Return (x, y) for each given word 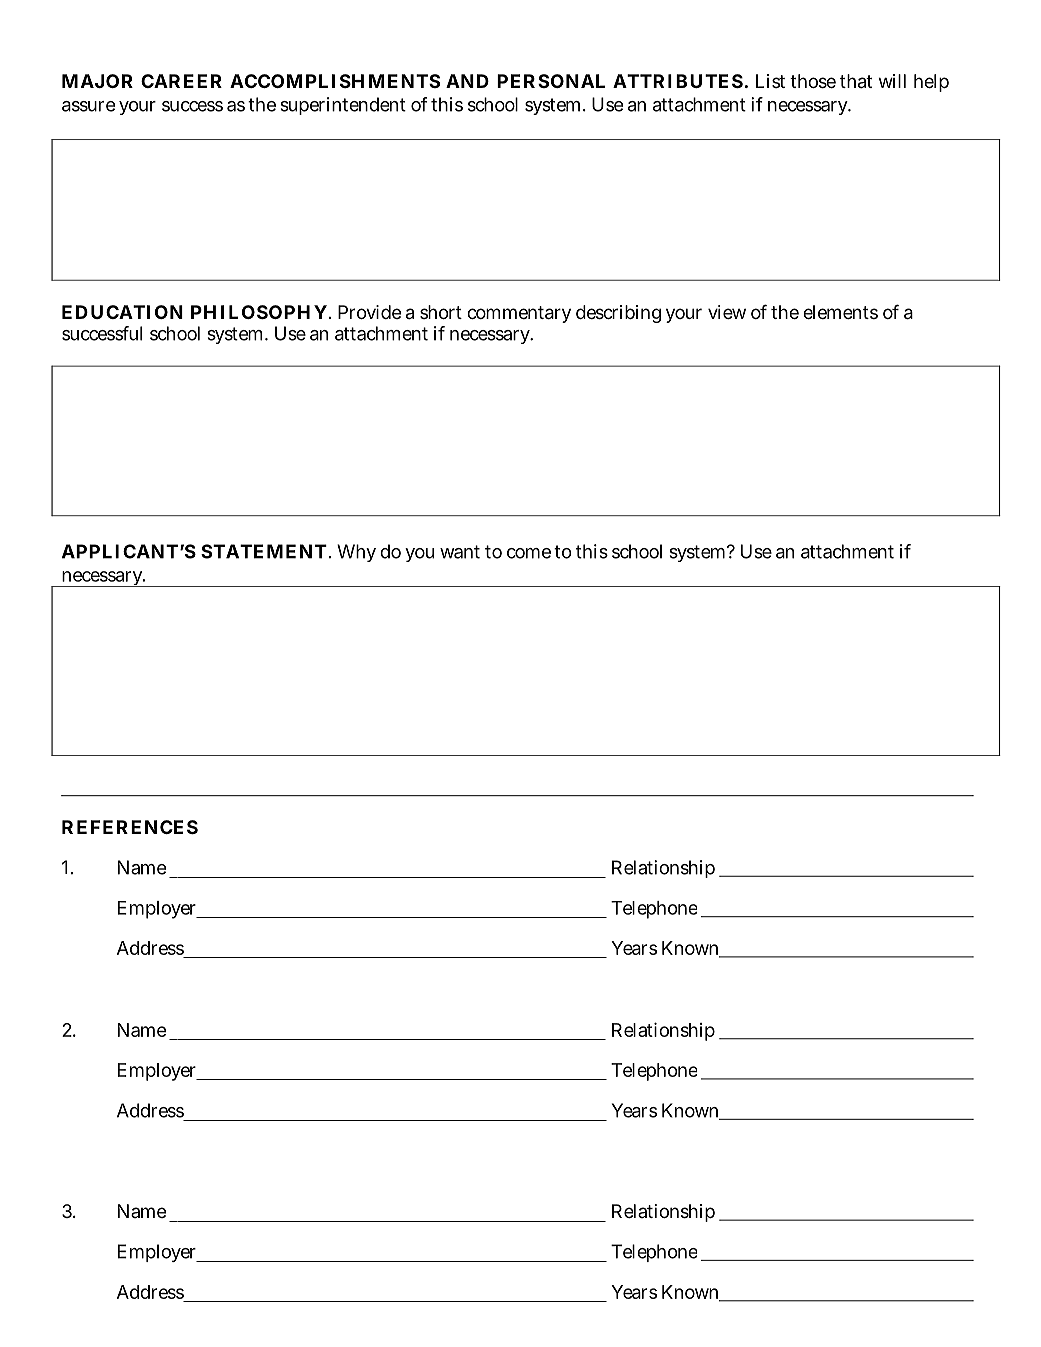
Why (356, 553)
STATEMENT (266, 551)
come (529, 553)
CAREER (181, 81)
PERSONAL (551, 81)
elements (840, 312)
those (813, 81)
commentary (519, 314)
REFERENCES (130, 827)
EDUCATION (122, 312)
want (460, 552)
